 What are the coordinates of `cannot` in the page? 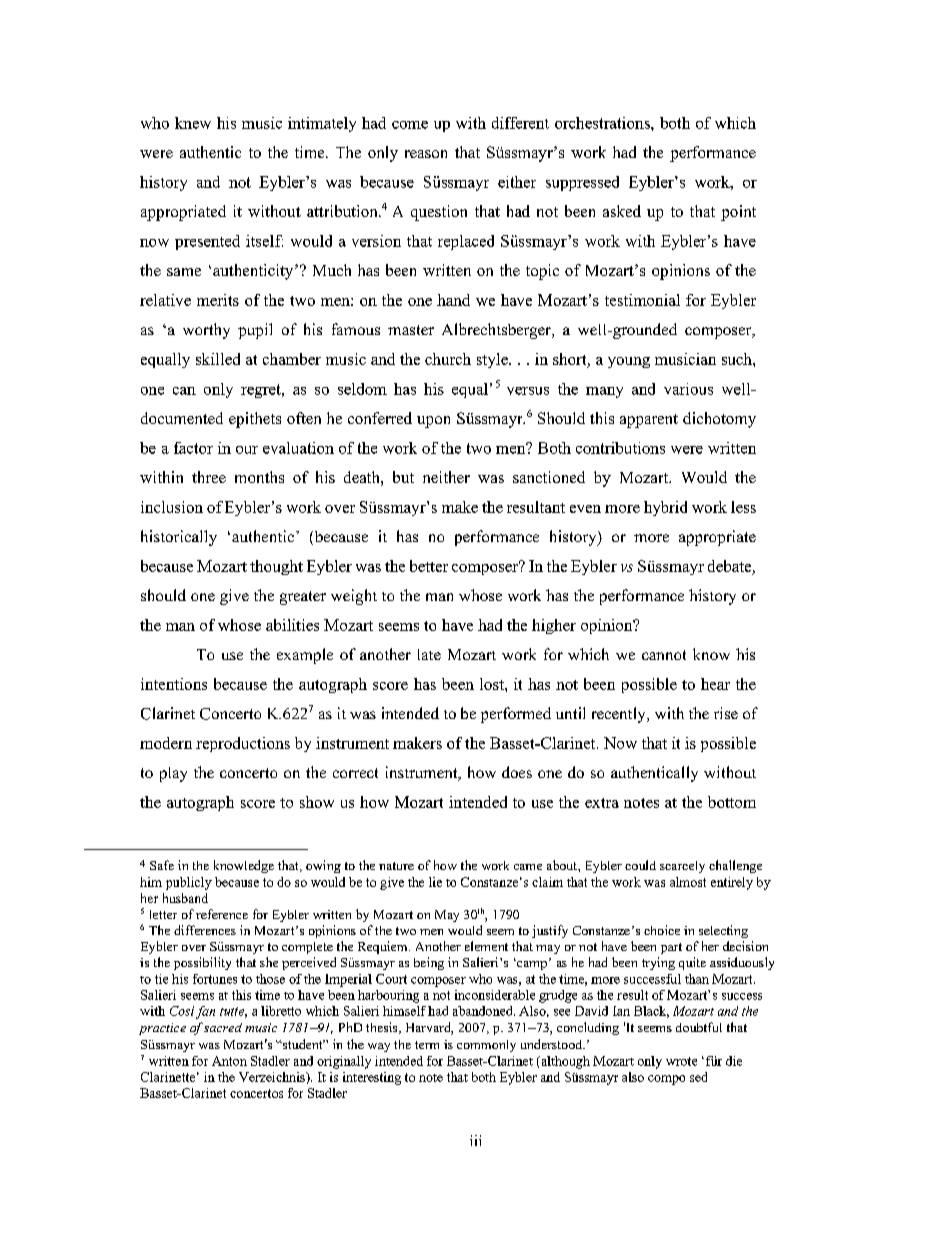 It's located at (664, 655).
